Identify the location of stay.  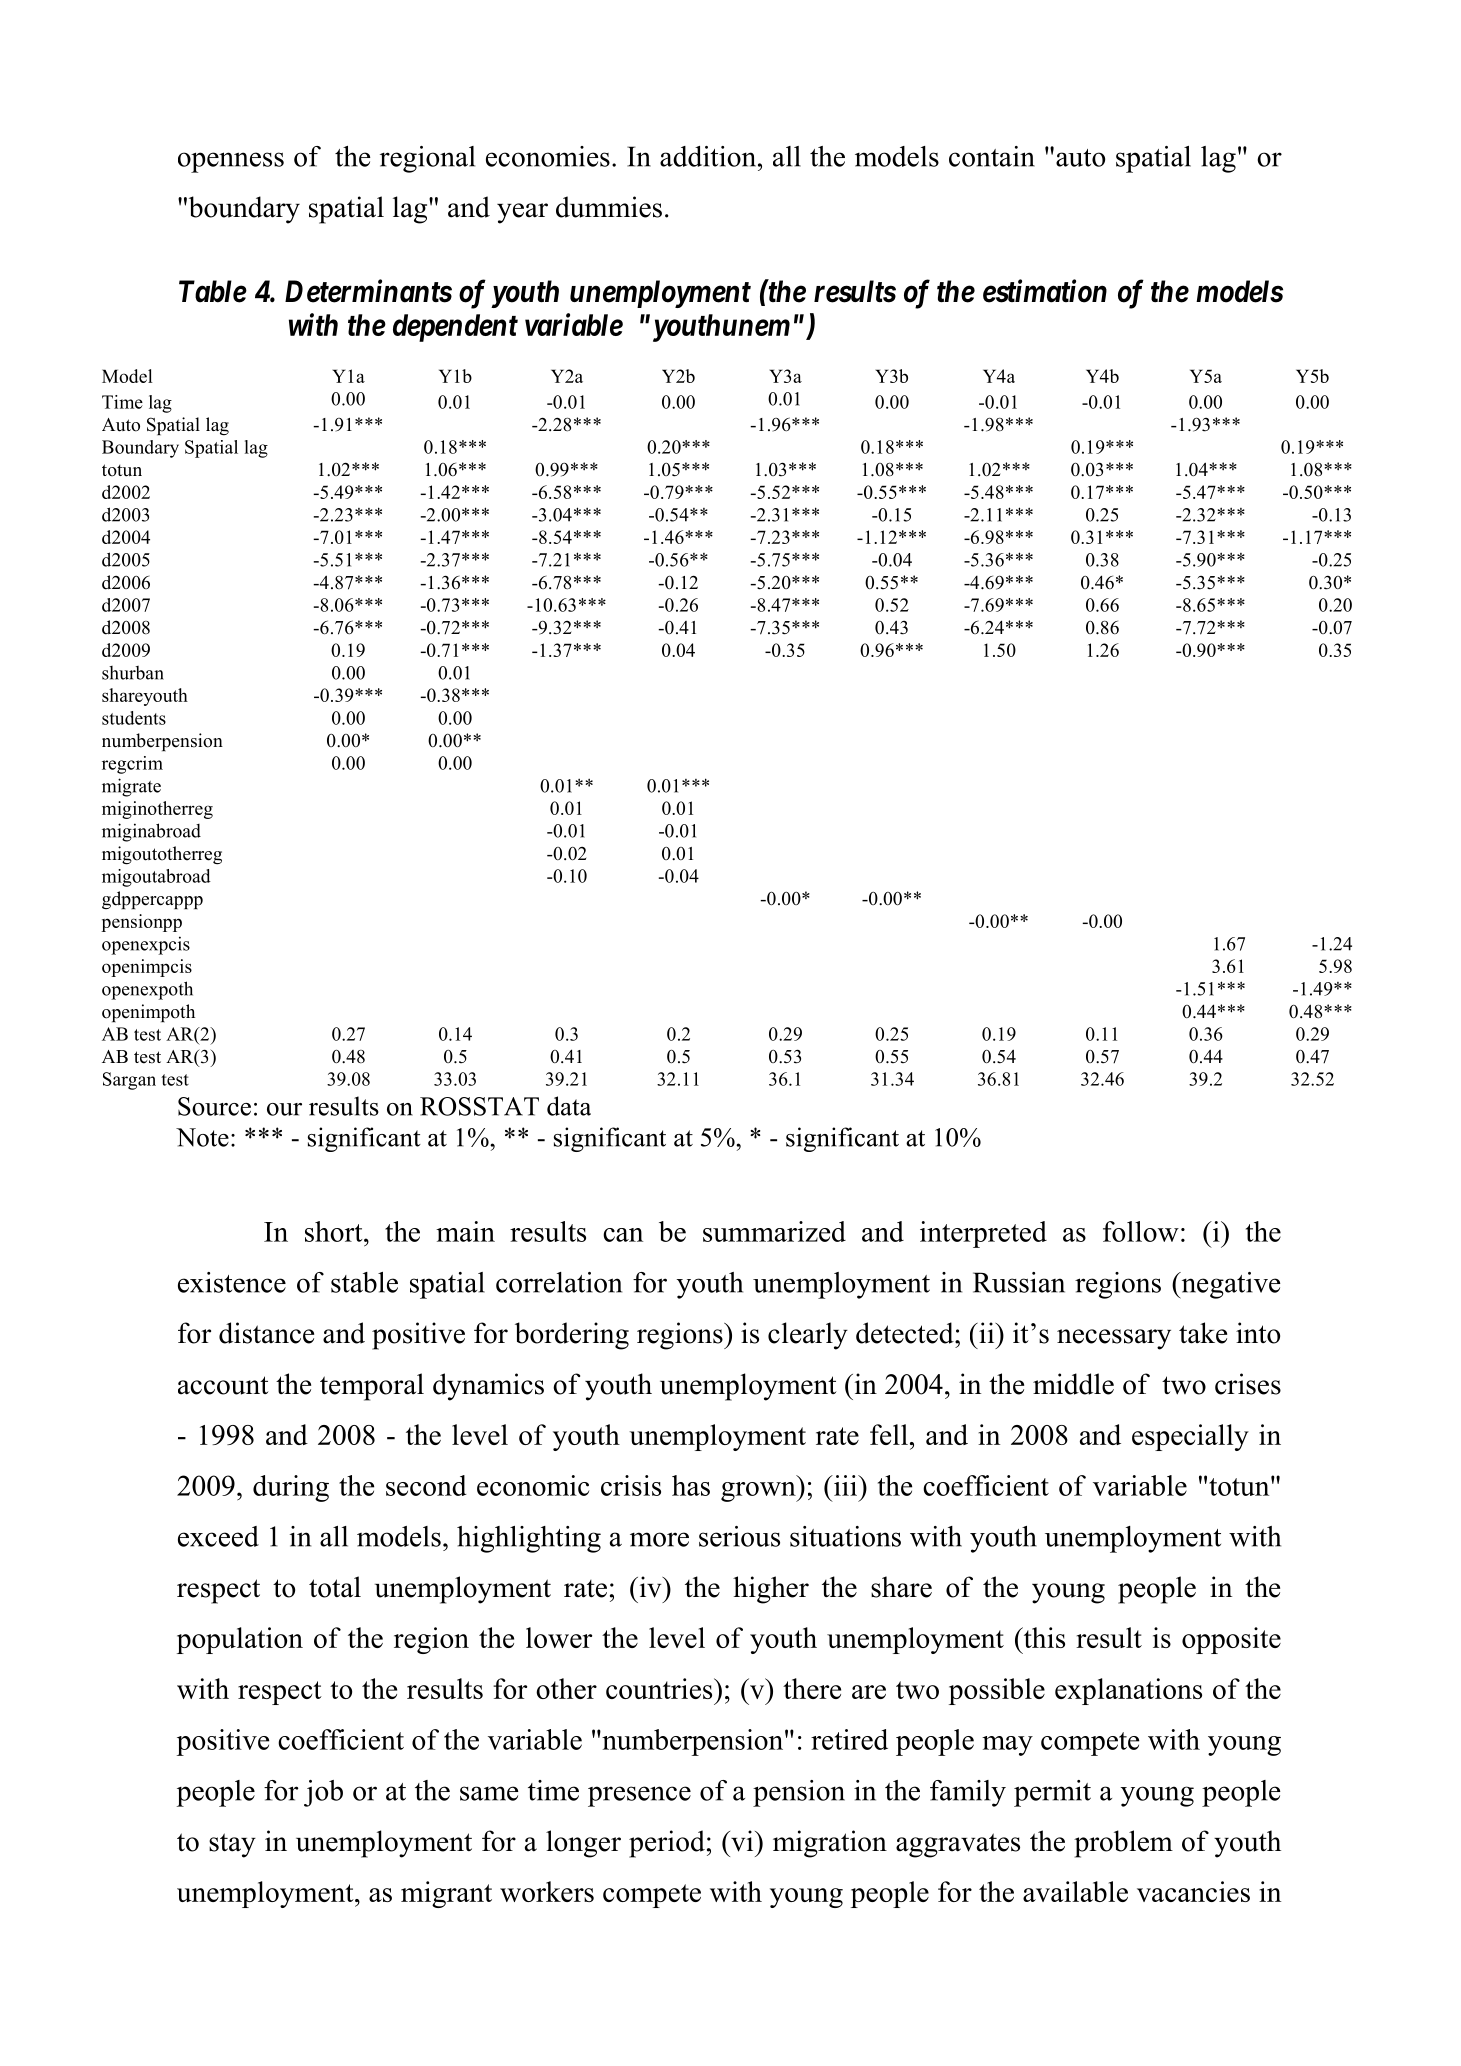
(232, 1845).
